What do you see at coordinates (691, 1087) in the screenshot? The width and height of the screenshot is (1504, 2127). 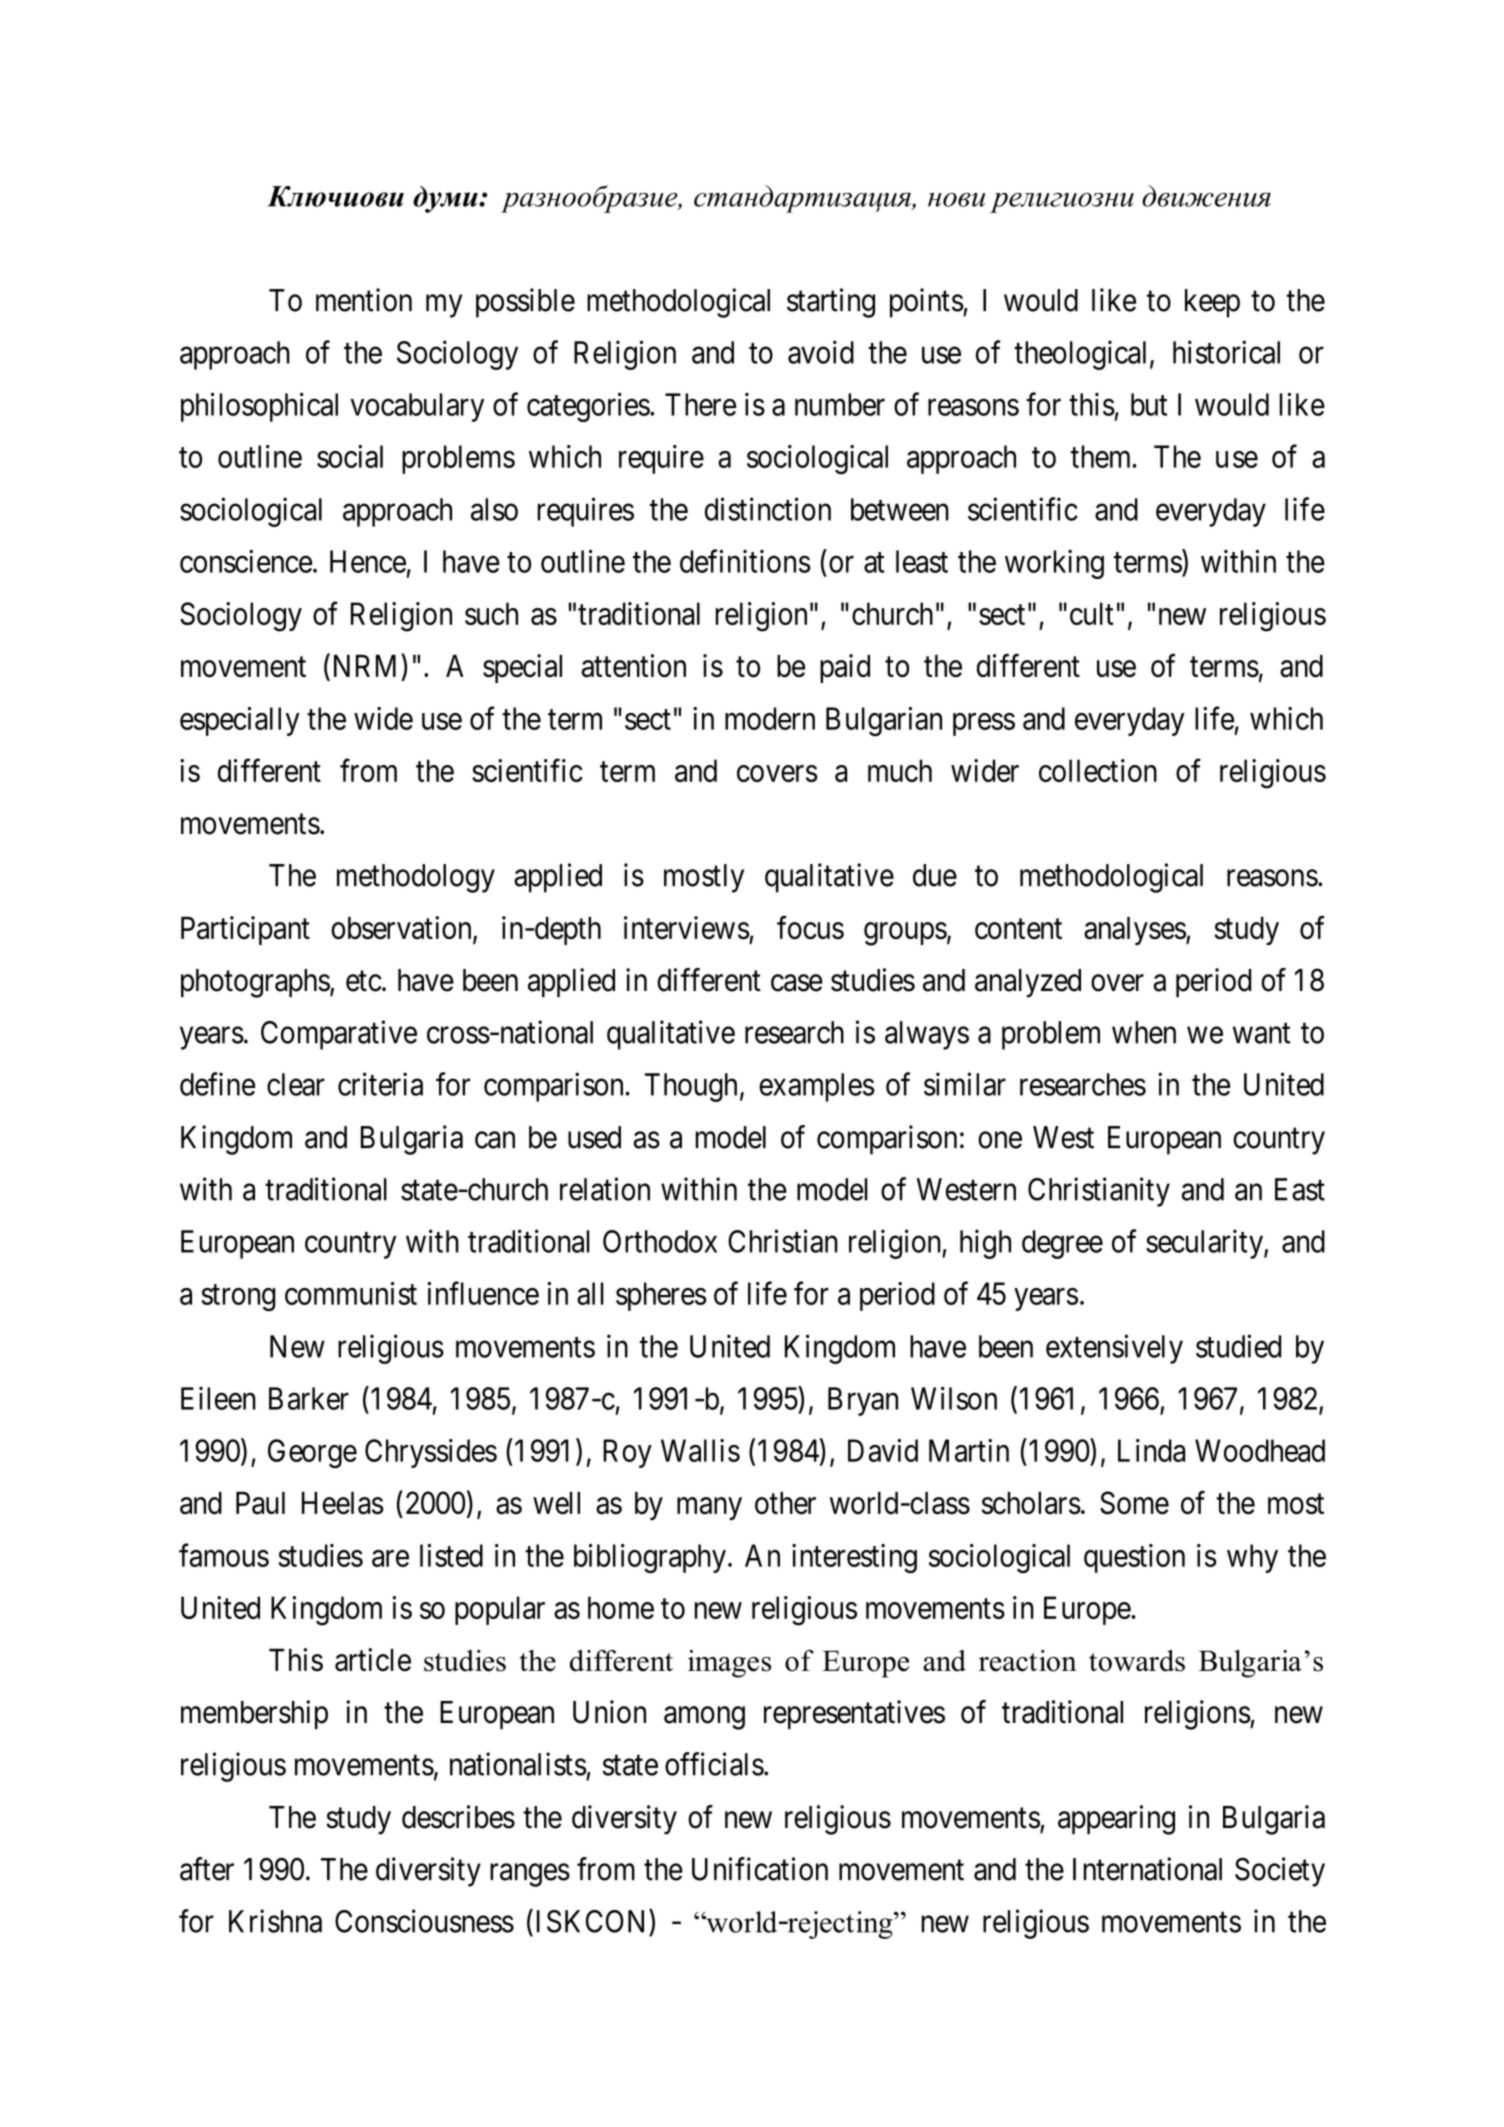 I see `Though` at bounding box center [691, 1087].
